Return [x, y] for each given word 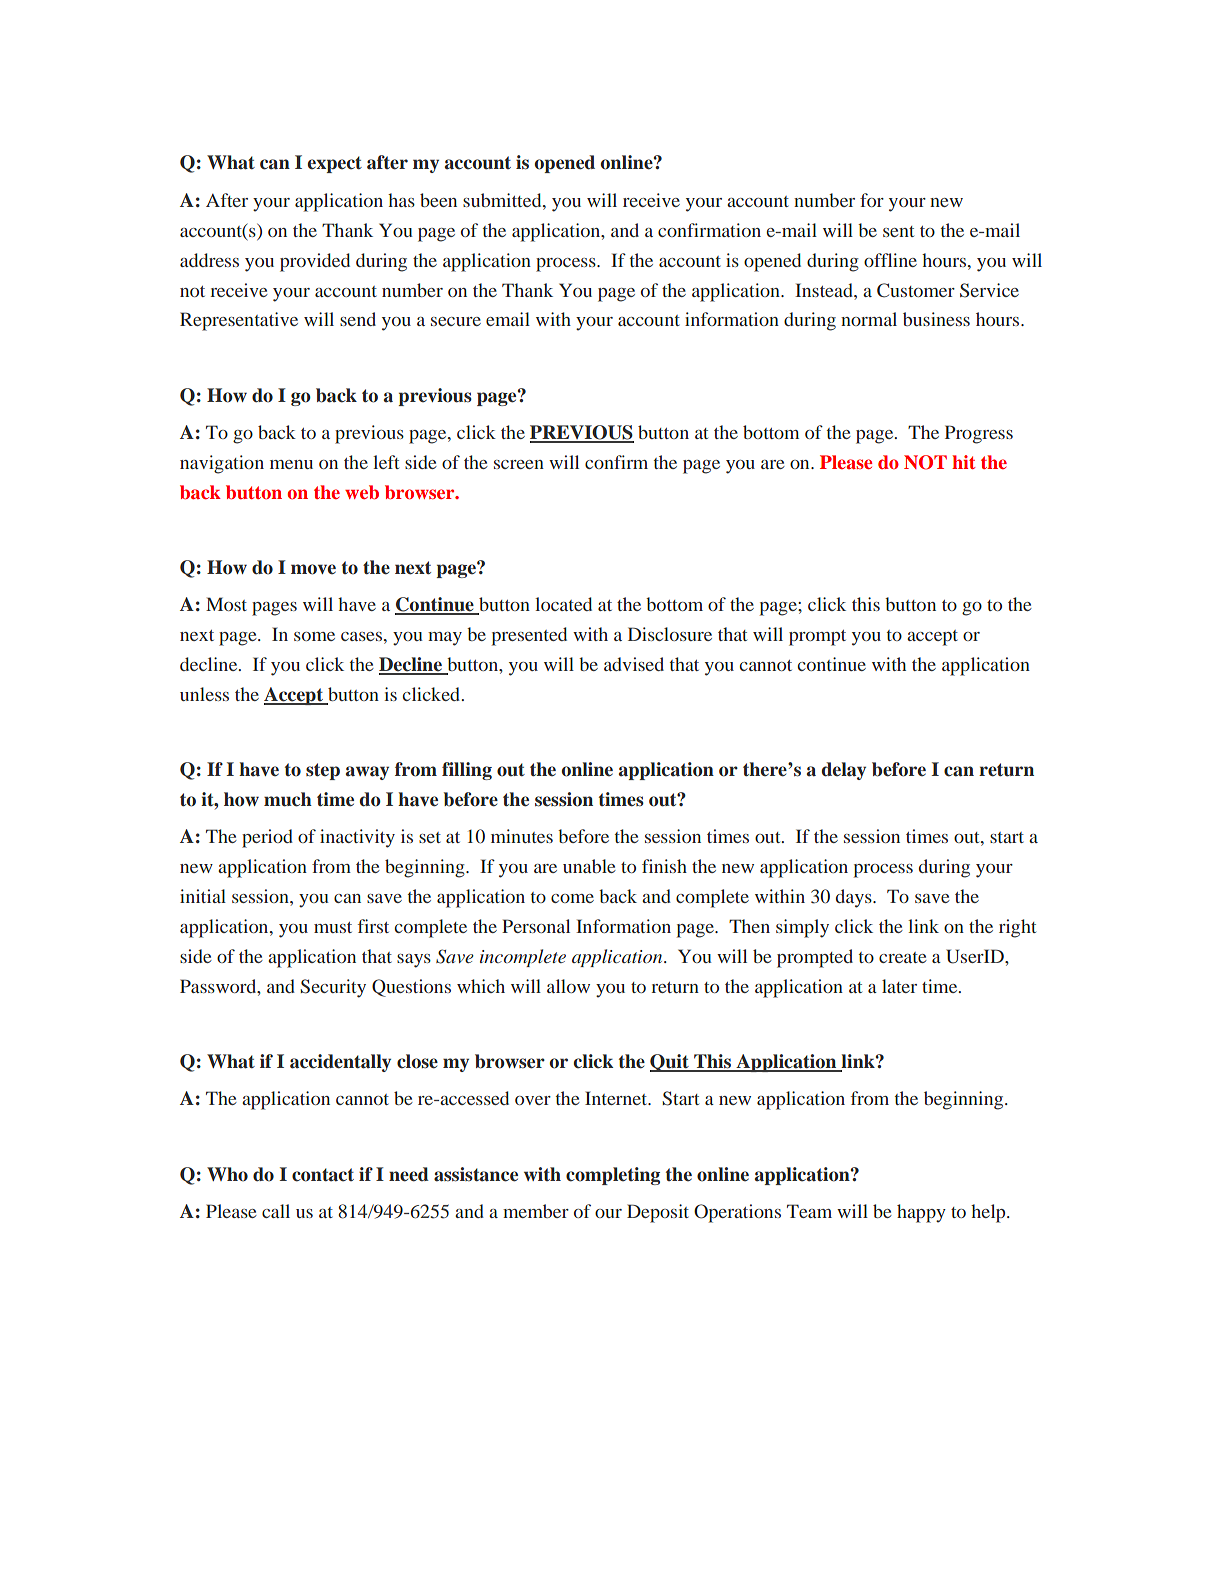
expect [334, 164]
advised [634, 664]
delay [843, 771]
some [314, 636]
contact [323, 1175]
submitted [503, 200]
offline [890, 260]
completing [613, 1176]
